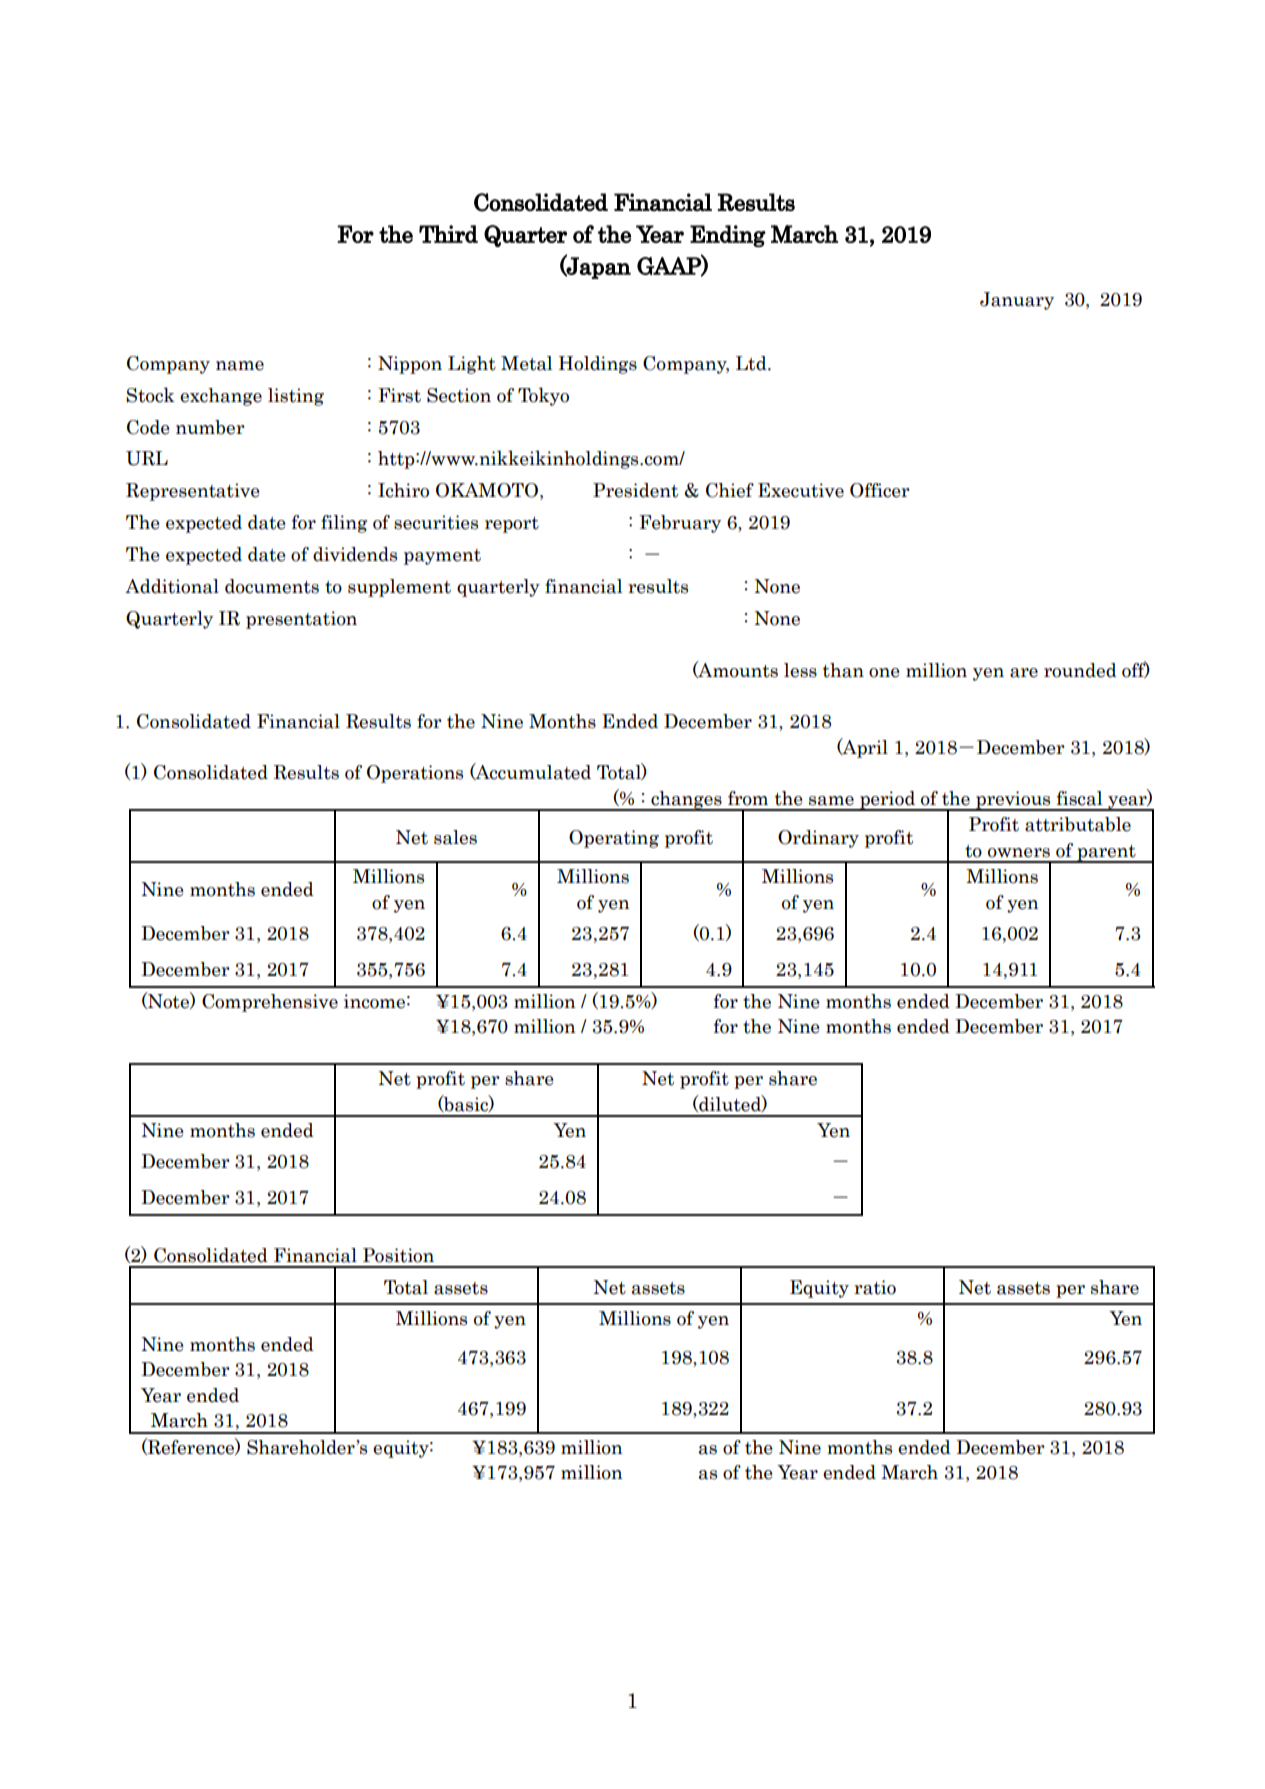  Describe the element at coordinates (1080, 670) in the screenshot. I see `rounded` at that location.
